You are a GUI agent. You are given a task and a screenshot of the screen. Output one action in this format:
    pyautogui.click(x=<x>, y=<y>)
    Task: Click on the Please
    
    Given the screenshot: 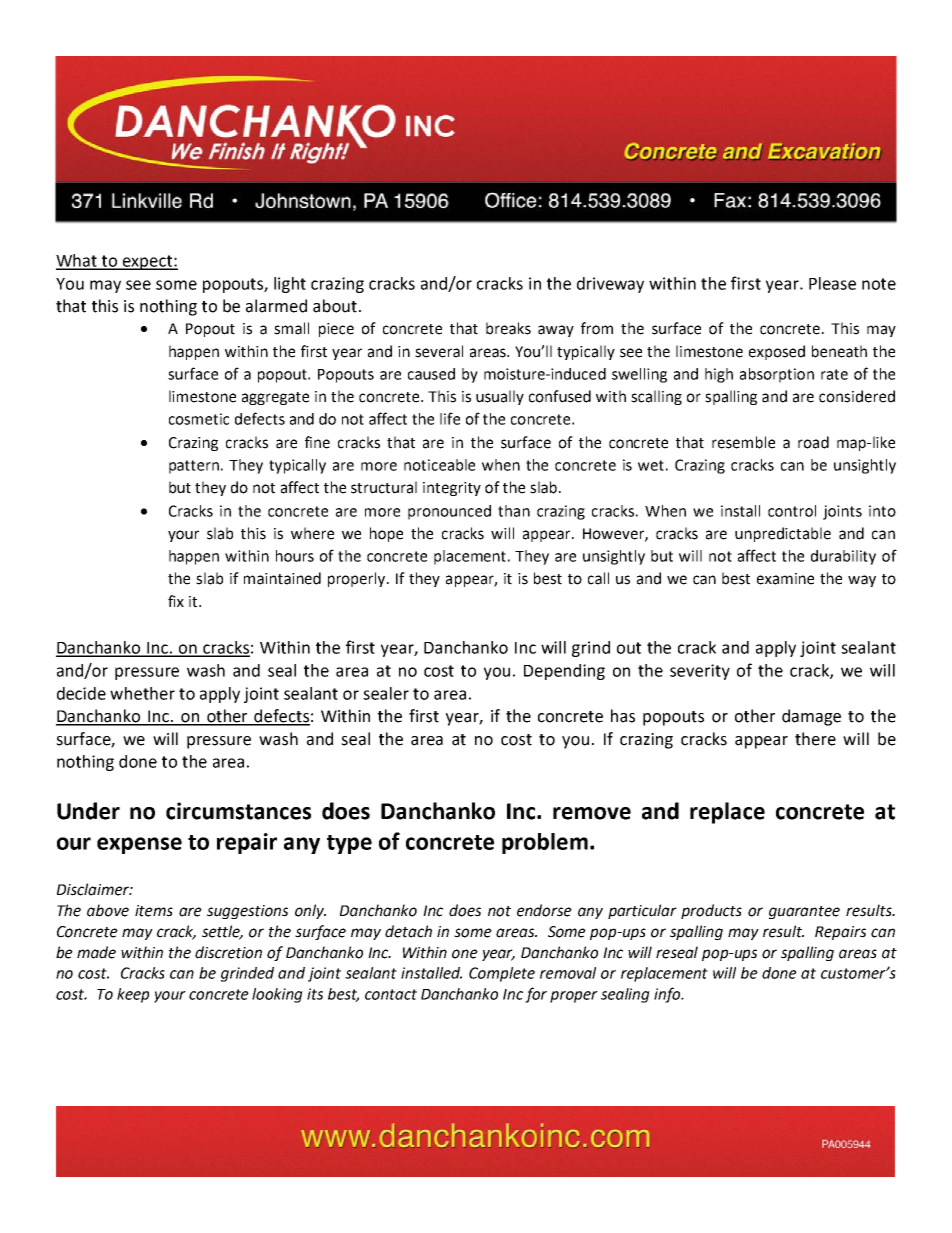 What is the action you would take?
    pyautogui.click(x=832, y=283)
